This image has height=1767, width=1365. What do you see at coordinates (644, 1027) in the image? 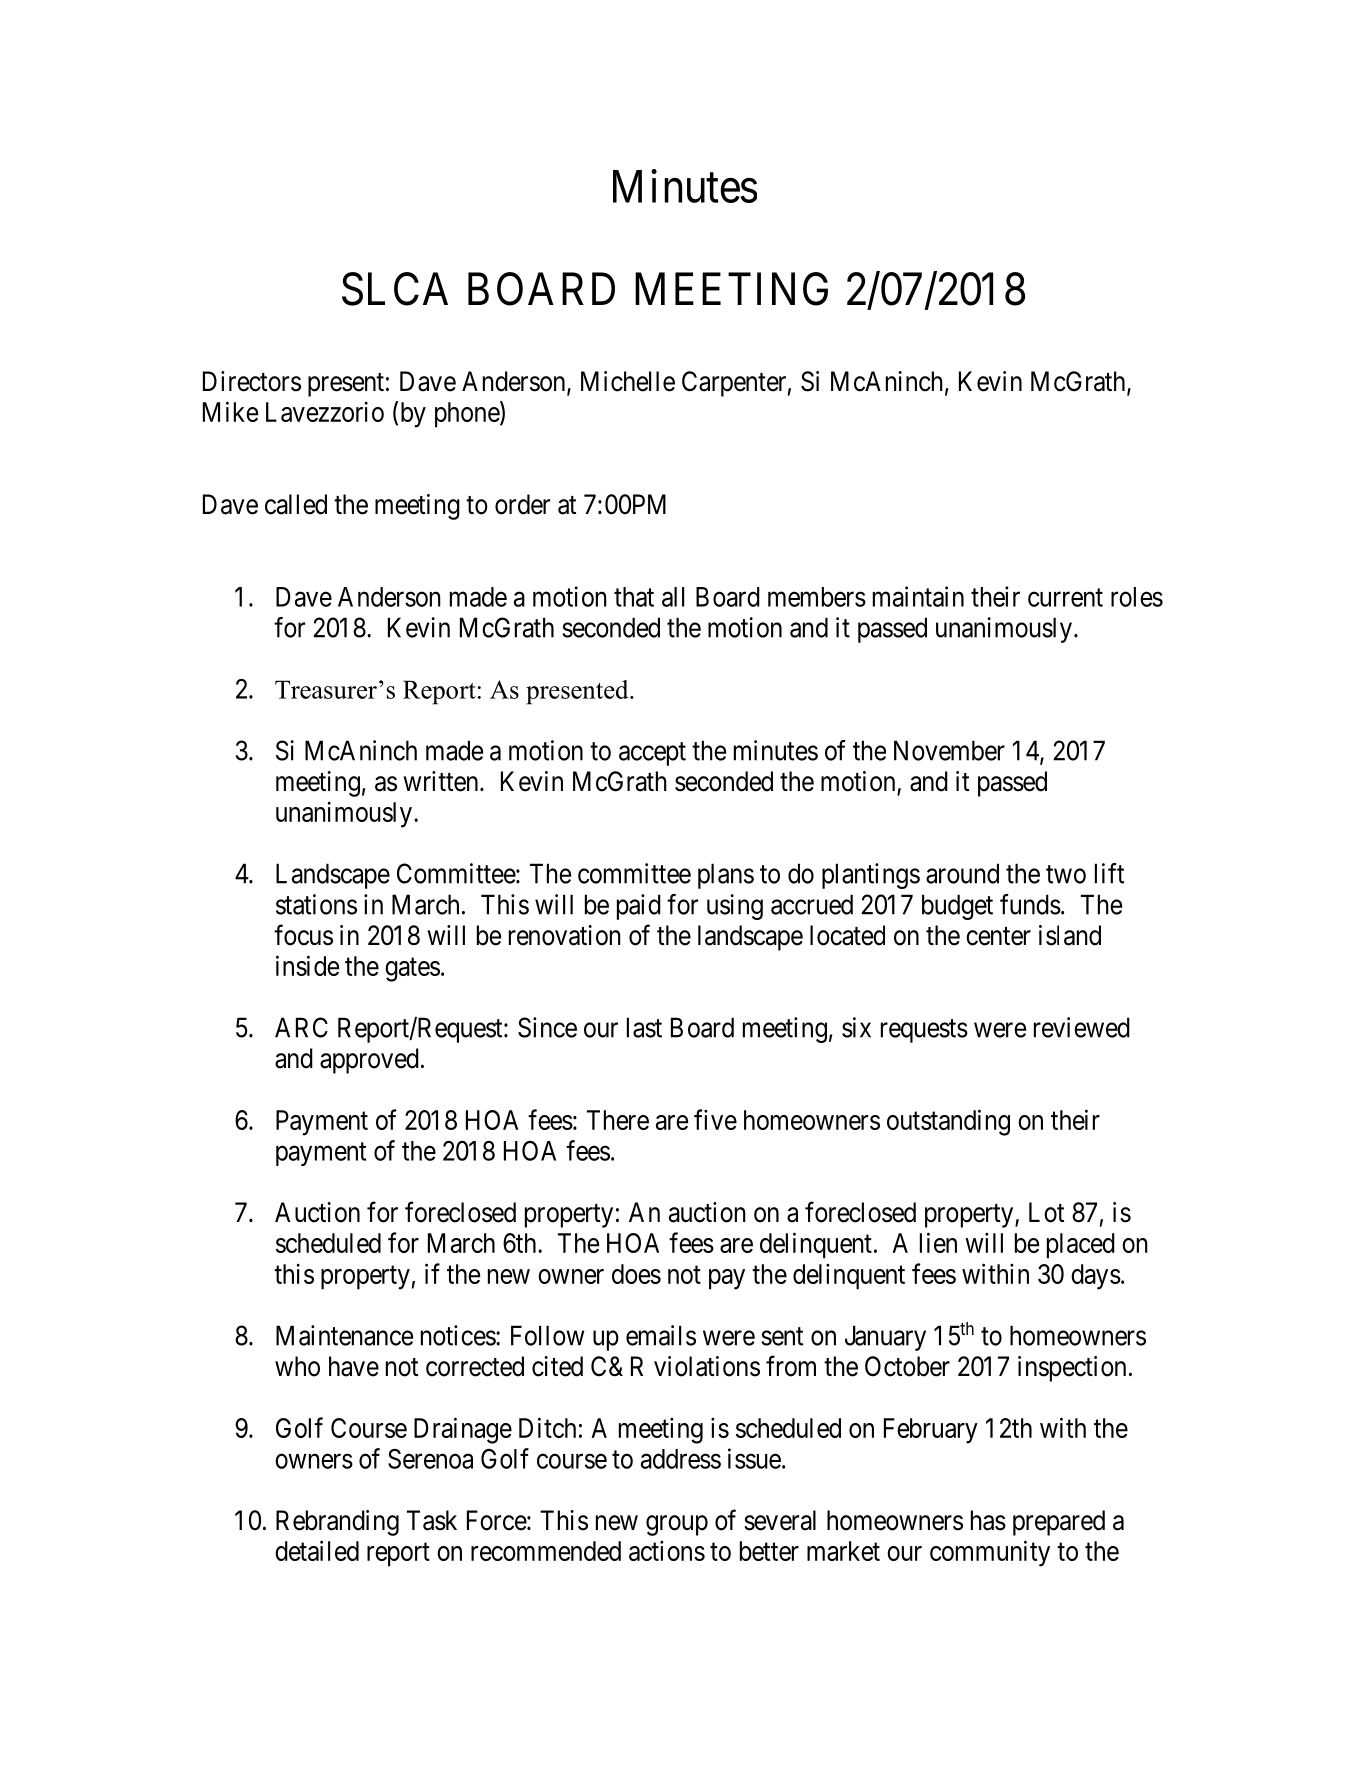
I see `last` at bounding box center [644, 1027].
